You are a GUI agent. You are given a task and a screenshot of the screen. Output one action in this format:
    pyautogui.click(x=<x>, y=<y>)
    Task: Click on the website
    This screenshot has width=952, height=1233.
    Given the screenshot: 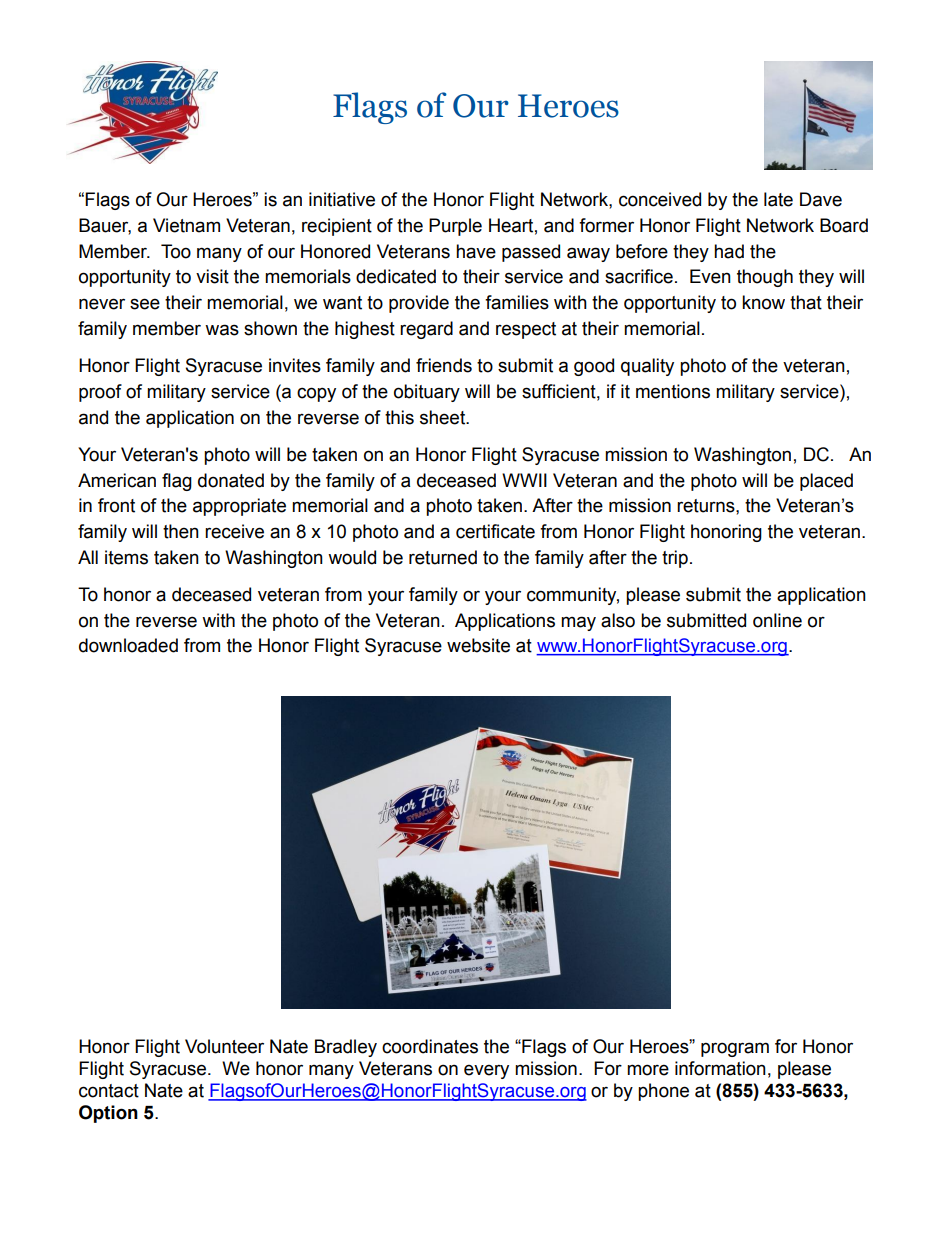 What is the action you would take?
    pyautogui.click(x=478, y=645)
